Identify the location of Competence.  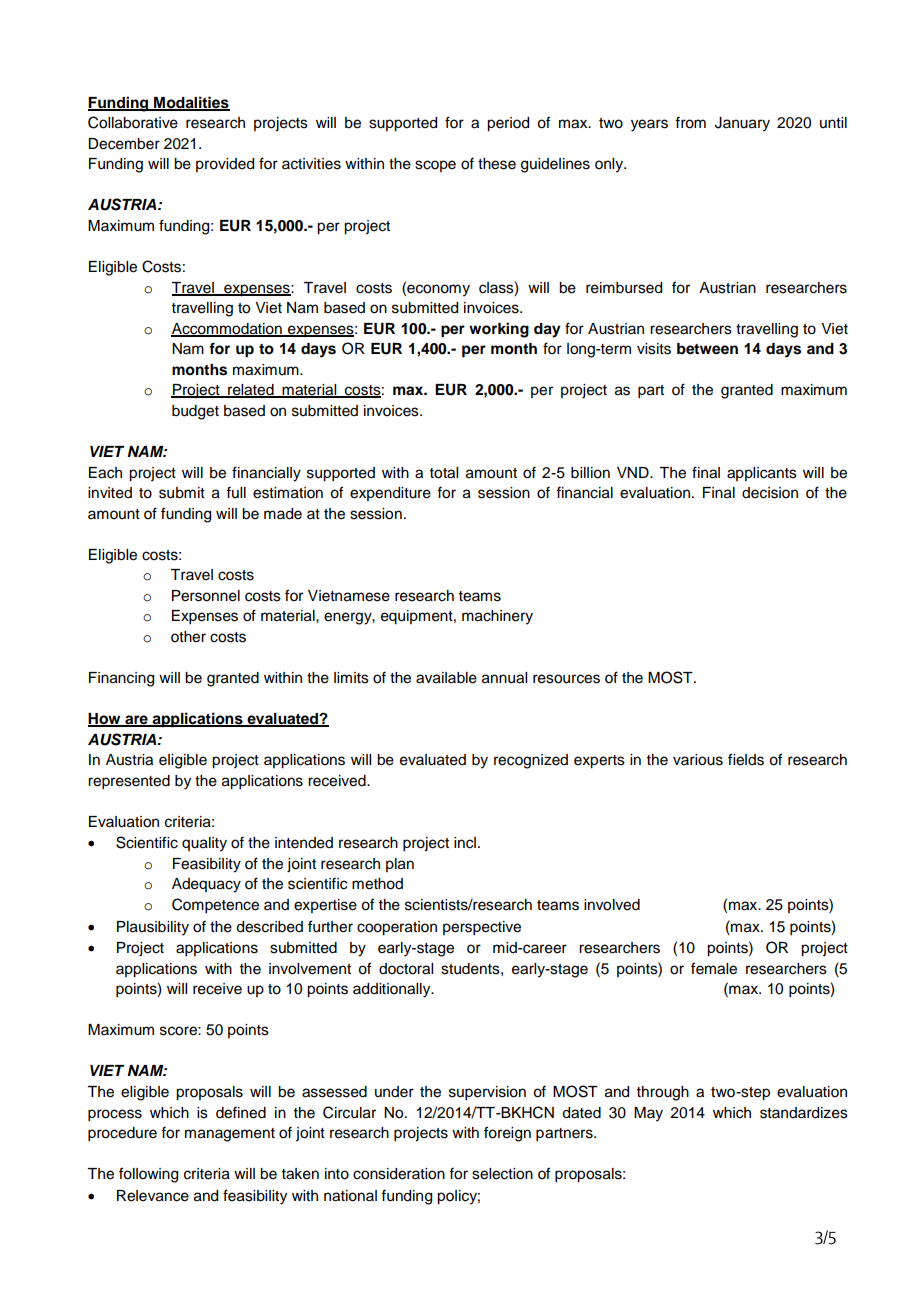
(215, 906).
